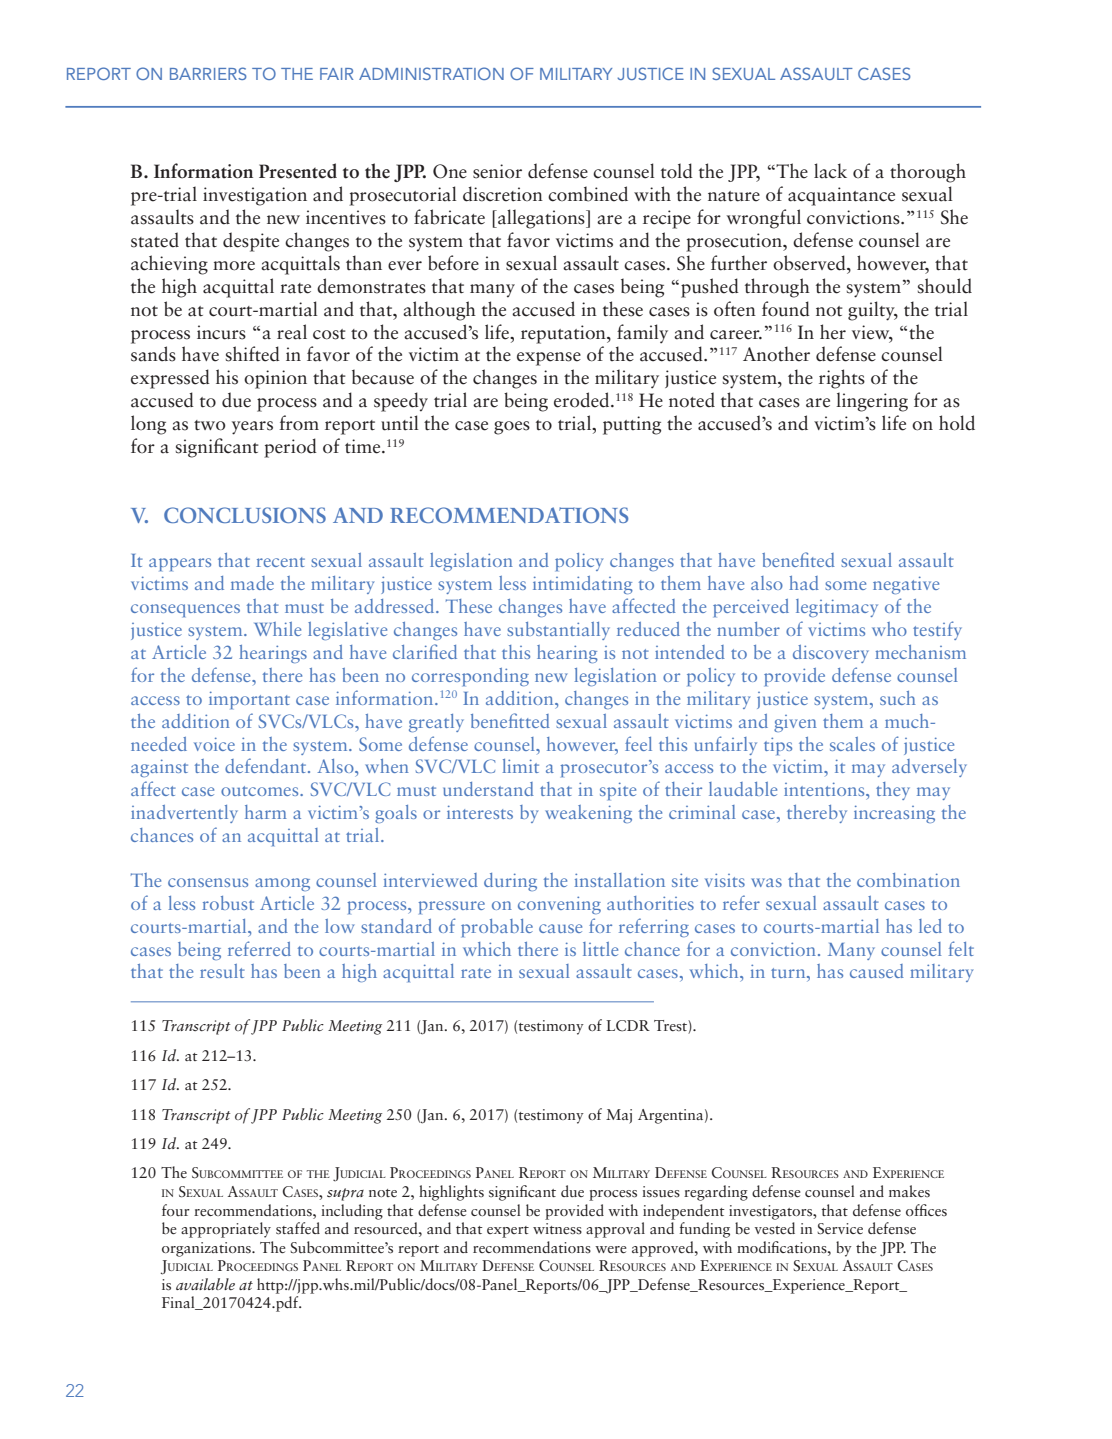  I want to click on important, so click(249, 700).
